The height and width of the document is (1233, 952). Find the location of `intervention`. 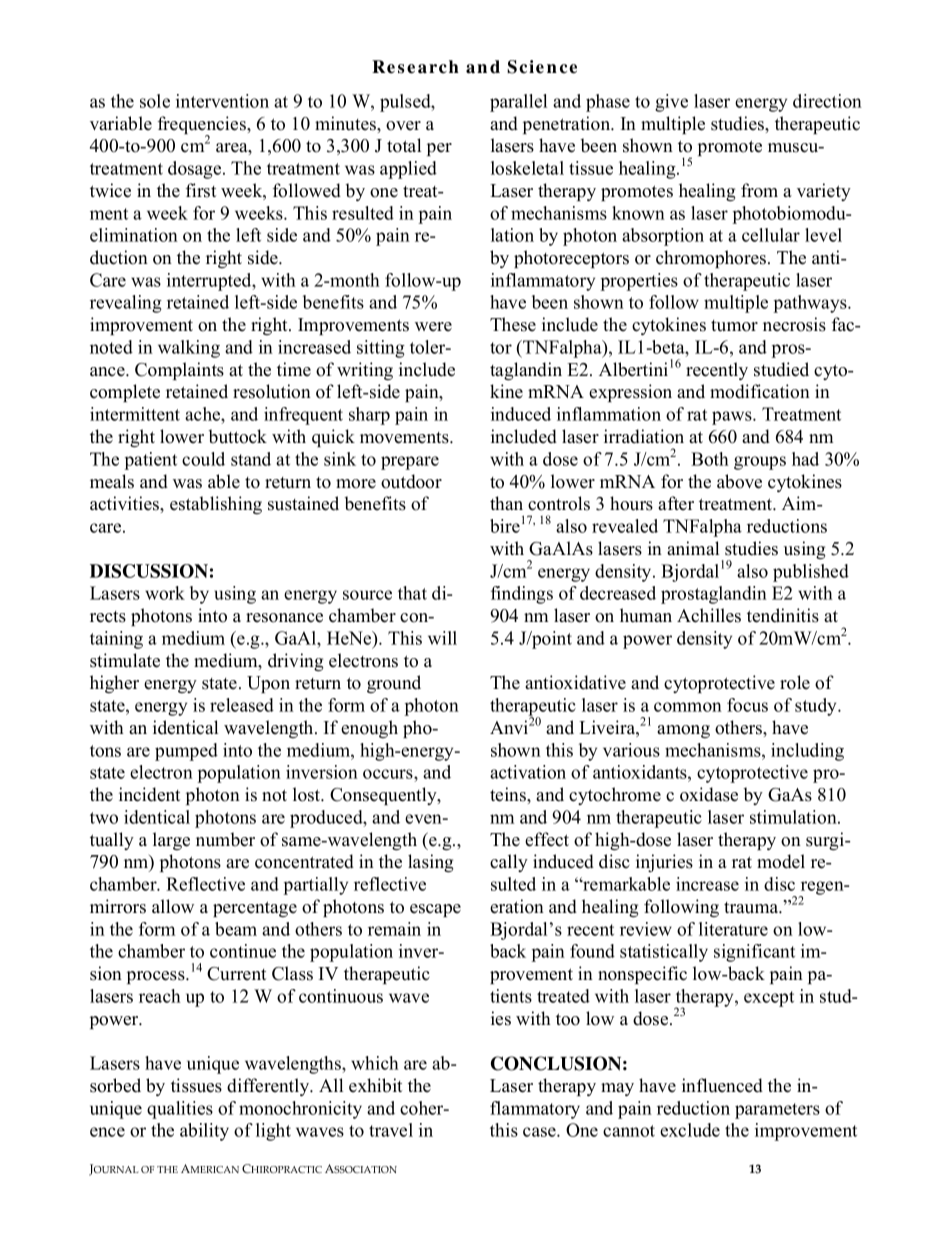

intervention is located at coordinates (222, 101).
